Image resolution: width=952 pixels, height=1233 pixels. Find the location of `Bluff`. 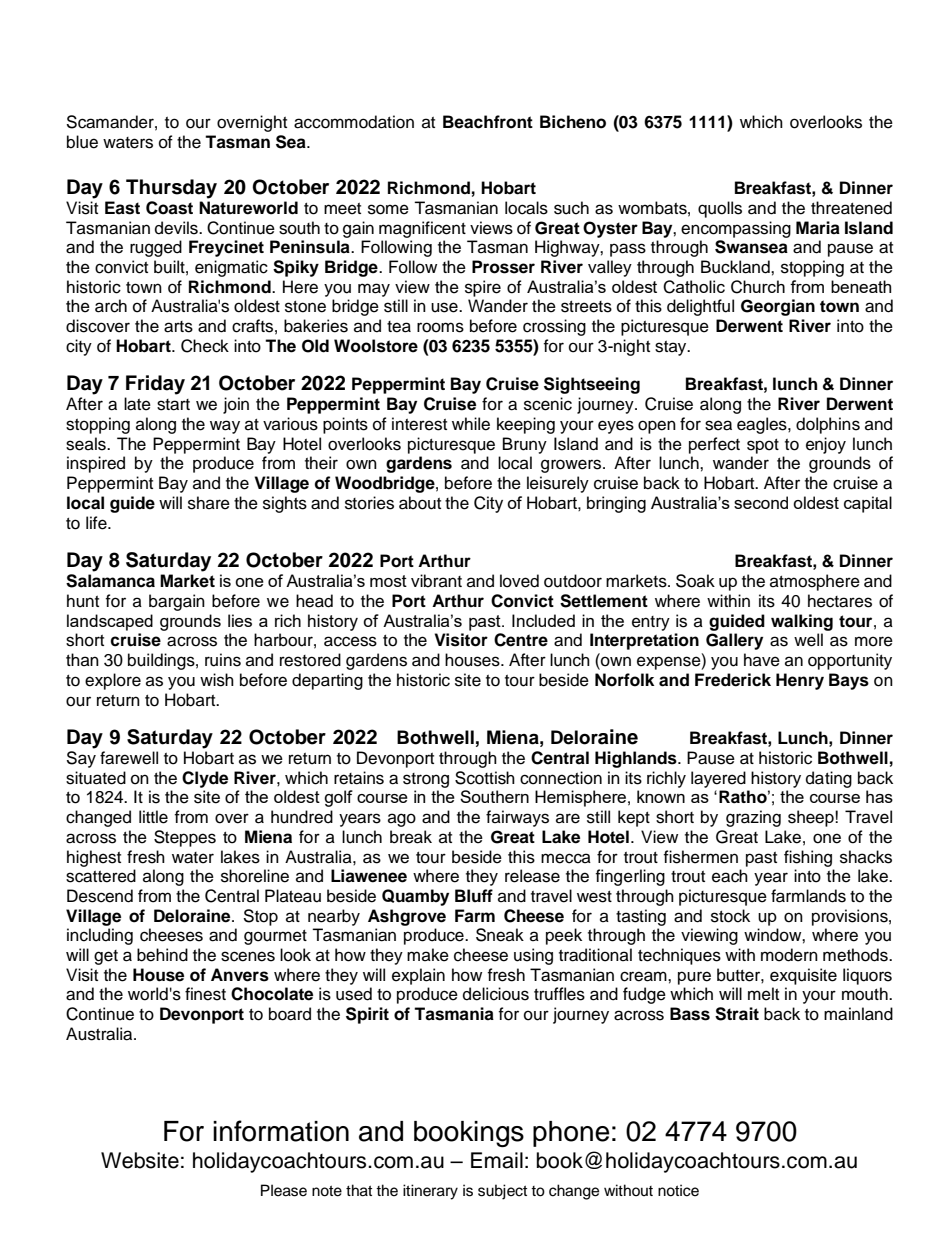

Bluff is located at coordinates (474, 895).
